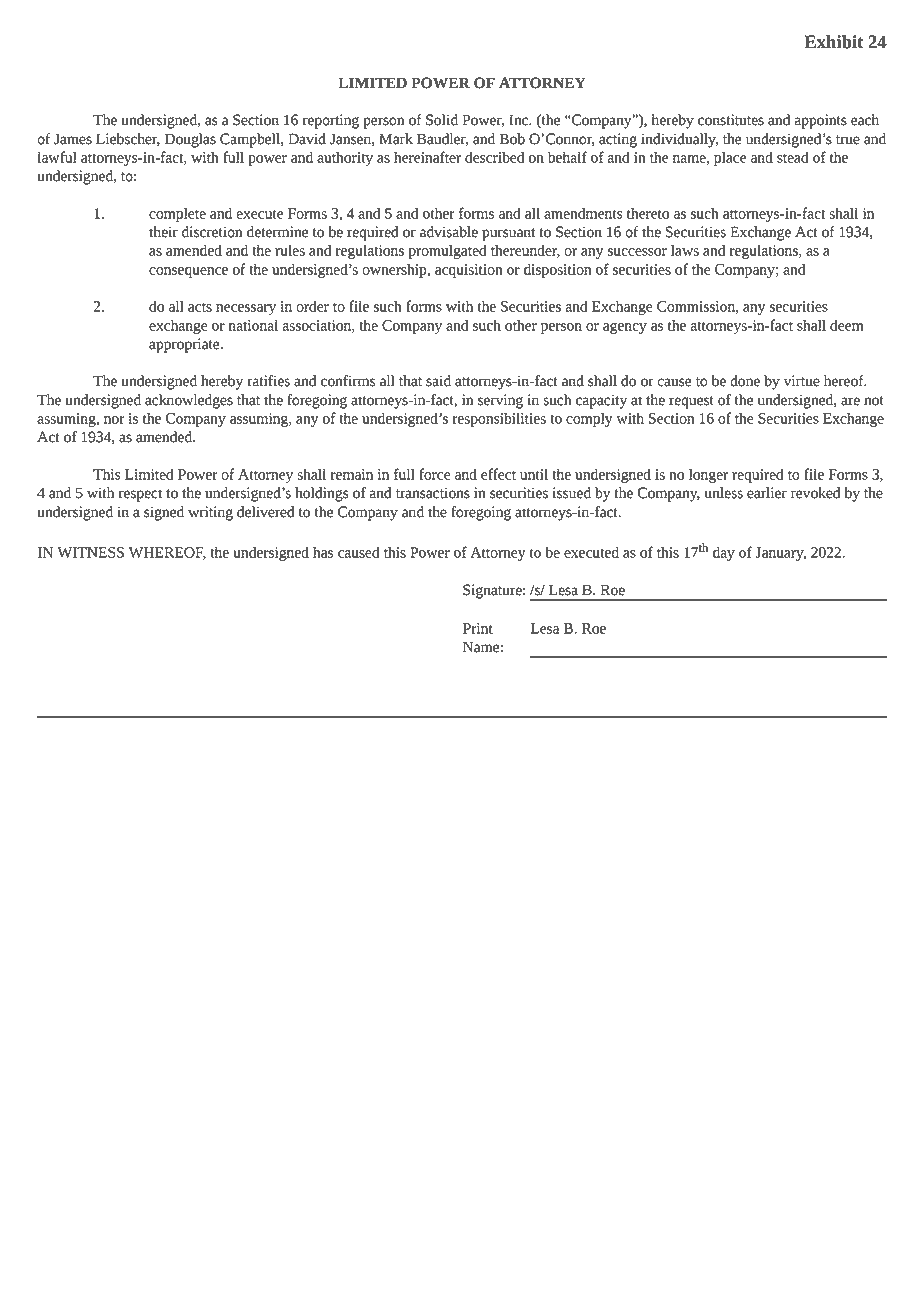 Image resolution: width=924 pixels, height=1308 pixels. What do you see at coordinates (442, 120) in the image?
I see `Solid` at bounding box center [442, 120].
